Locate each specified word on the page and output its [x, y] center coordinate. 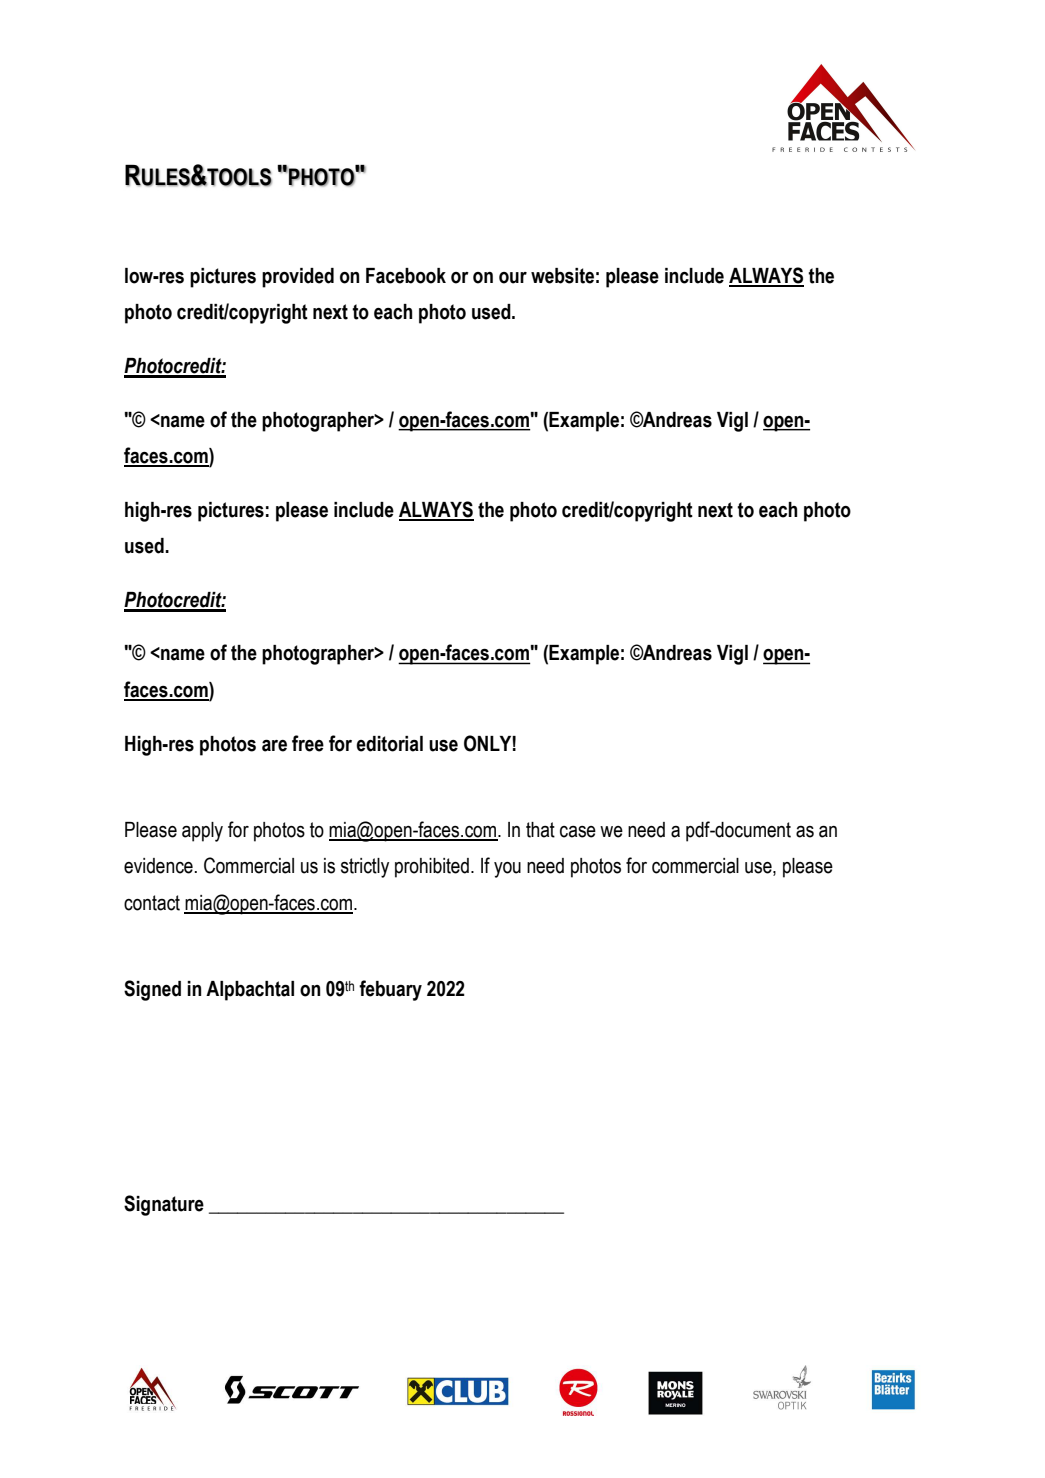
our [513, 278]
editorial [389, 744]
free [308, 743]
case [578, 832]
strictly [365, 868]
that [540, 830]
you [507, 870]
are [274, 746]
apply [202, 832]
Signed [152, 990]
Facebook [406, 276]
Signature [164, 1205]
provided [298, 278]
